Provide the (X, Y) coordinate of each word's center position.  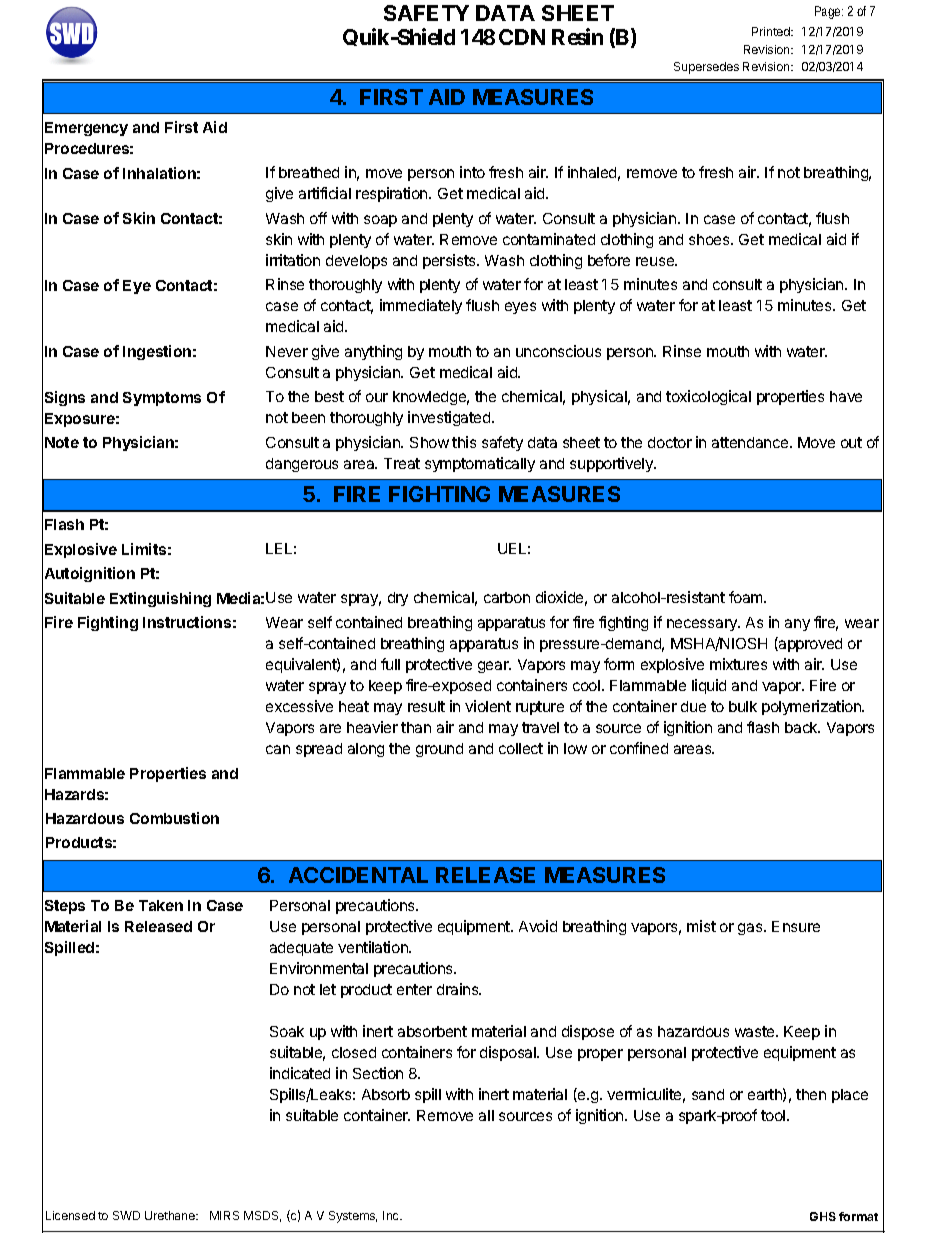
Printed (772, 31)
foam (747, 597)
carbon (507, 597)
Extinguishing (160, 599)
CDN (522, 37)
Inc (392, 1215)
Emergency (86, 129)
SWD (126, 1215)
